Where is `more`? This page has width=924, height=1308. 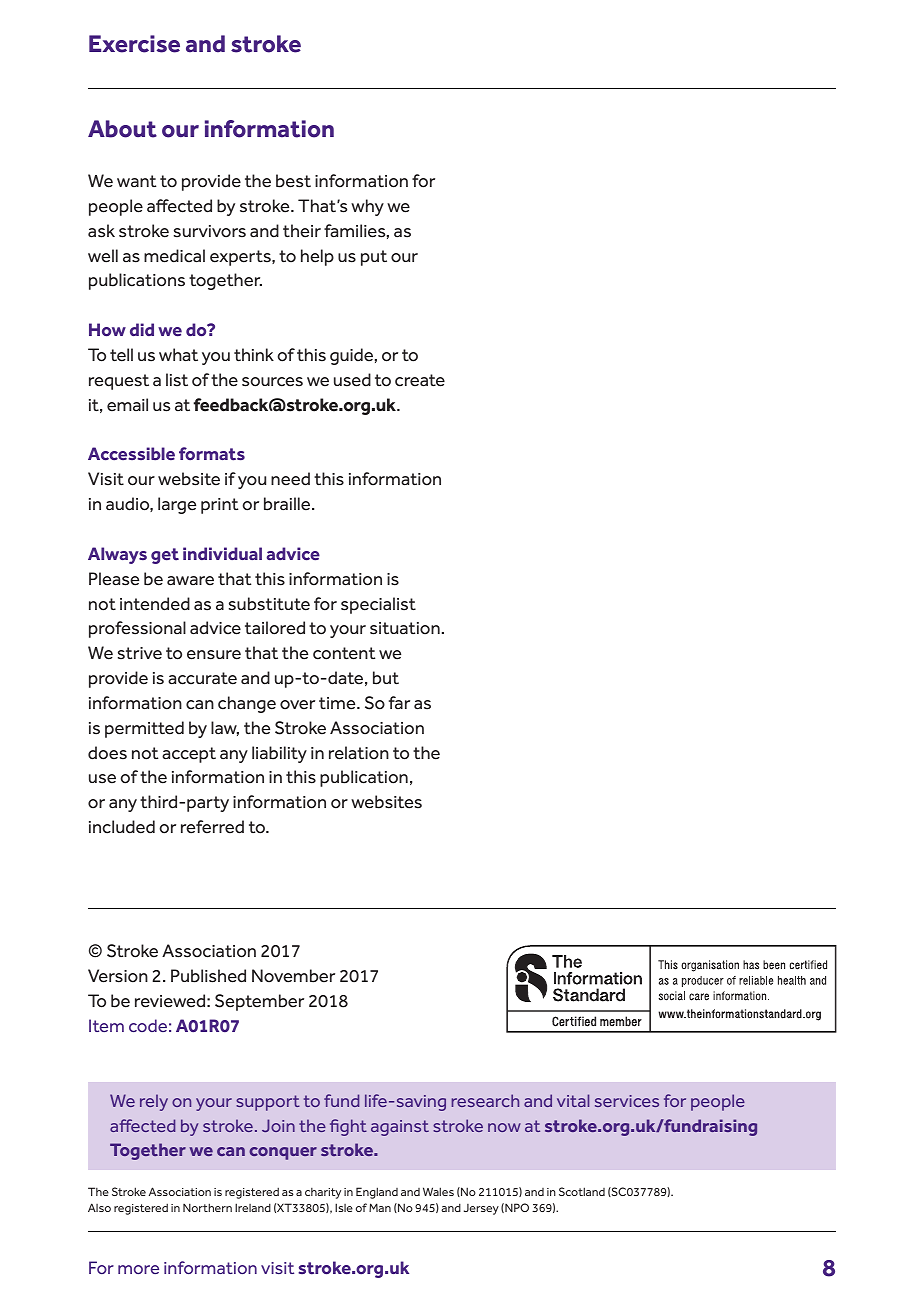 more is located at coordinates (138, 1269).
